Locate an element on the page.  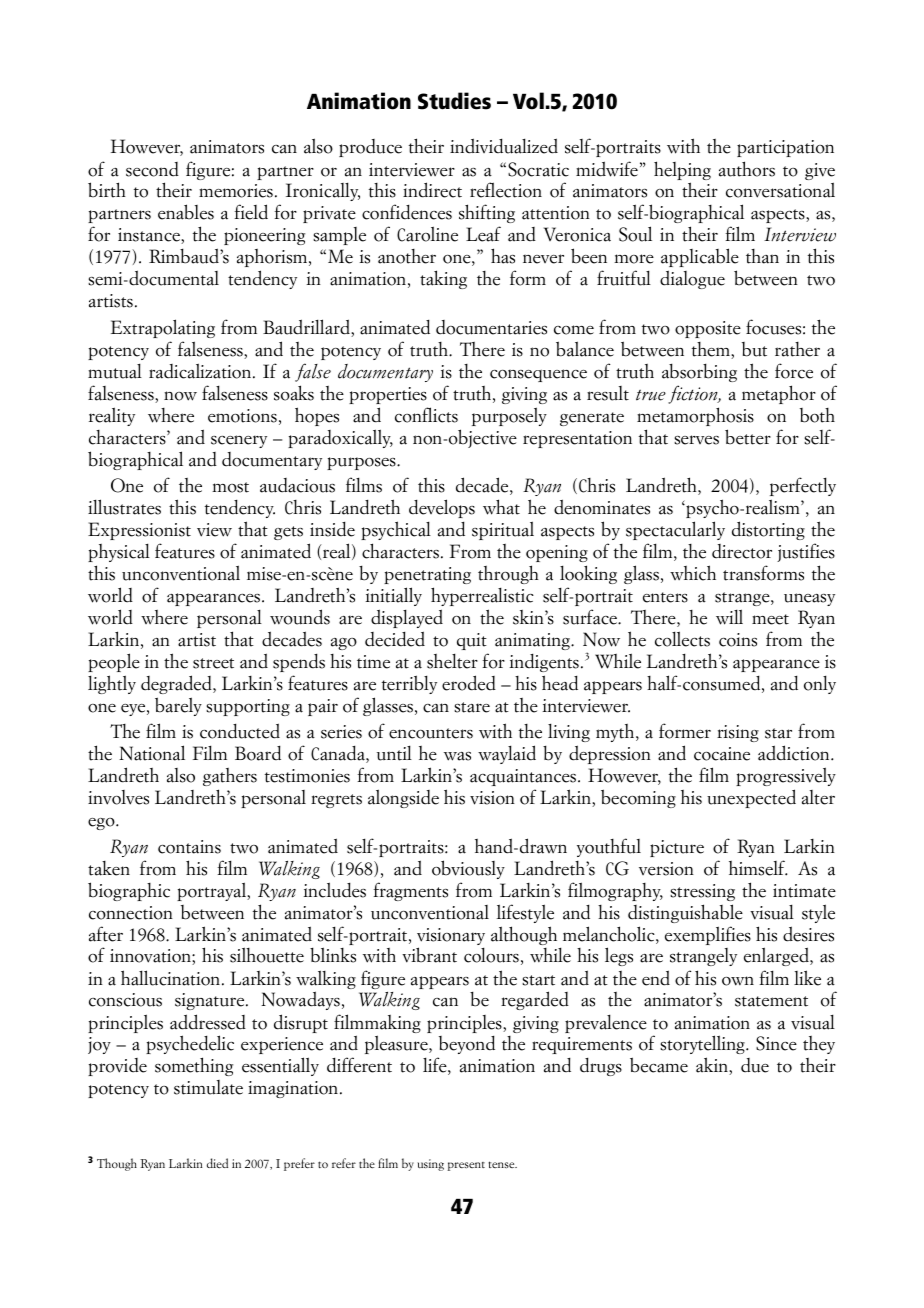
quit is located at coordinates (472, 641).
